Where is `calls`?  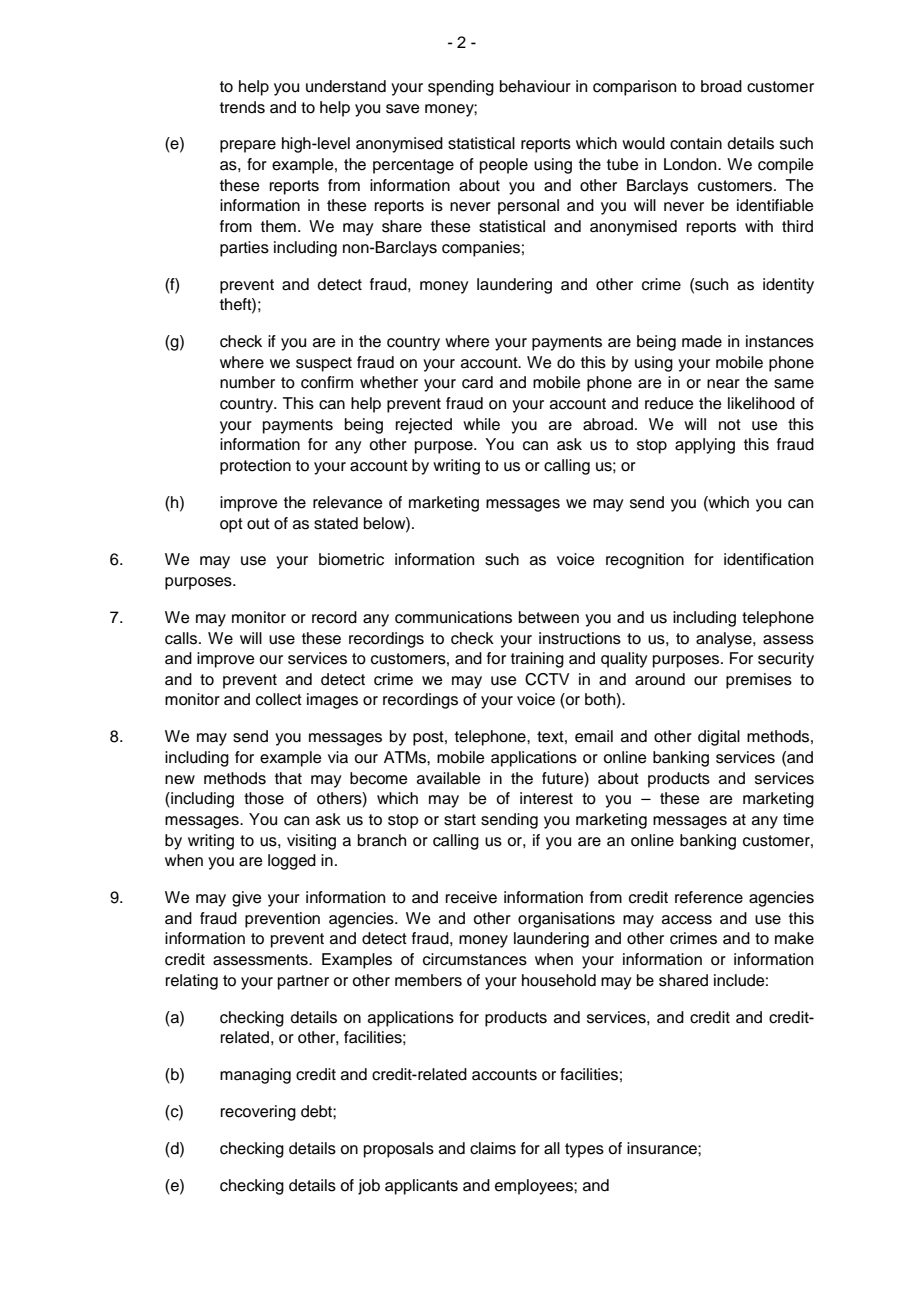 calls is located at coordinates (182, 638).
